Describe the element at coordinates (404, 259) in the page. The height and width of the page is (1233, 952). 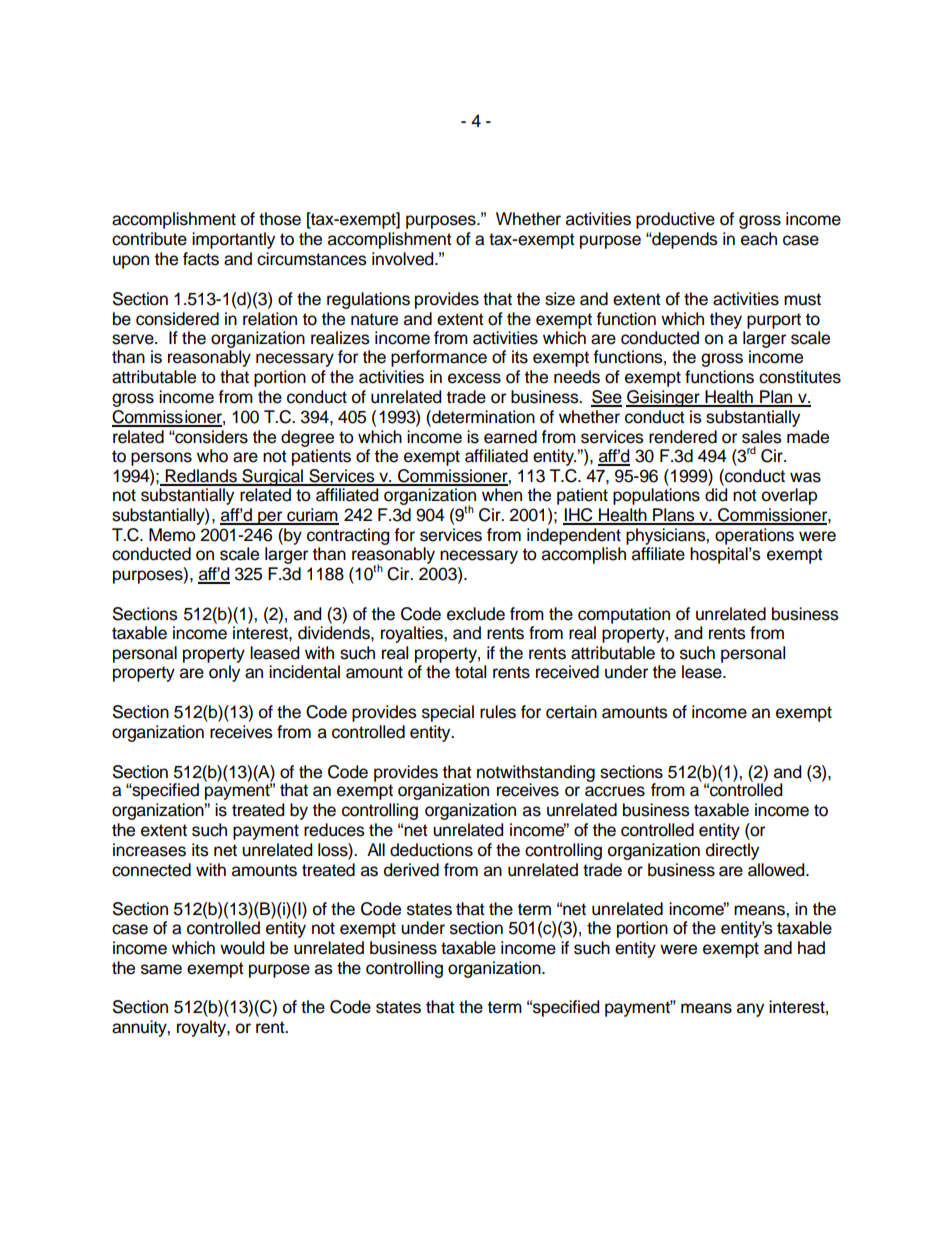
I see `involved` at that location.
